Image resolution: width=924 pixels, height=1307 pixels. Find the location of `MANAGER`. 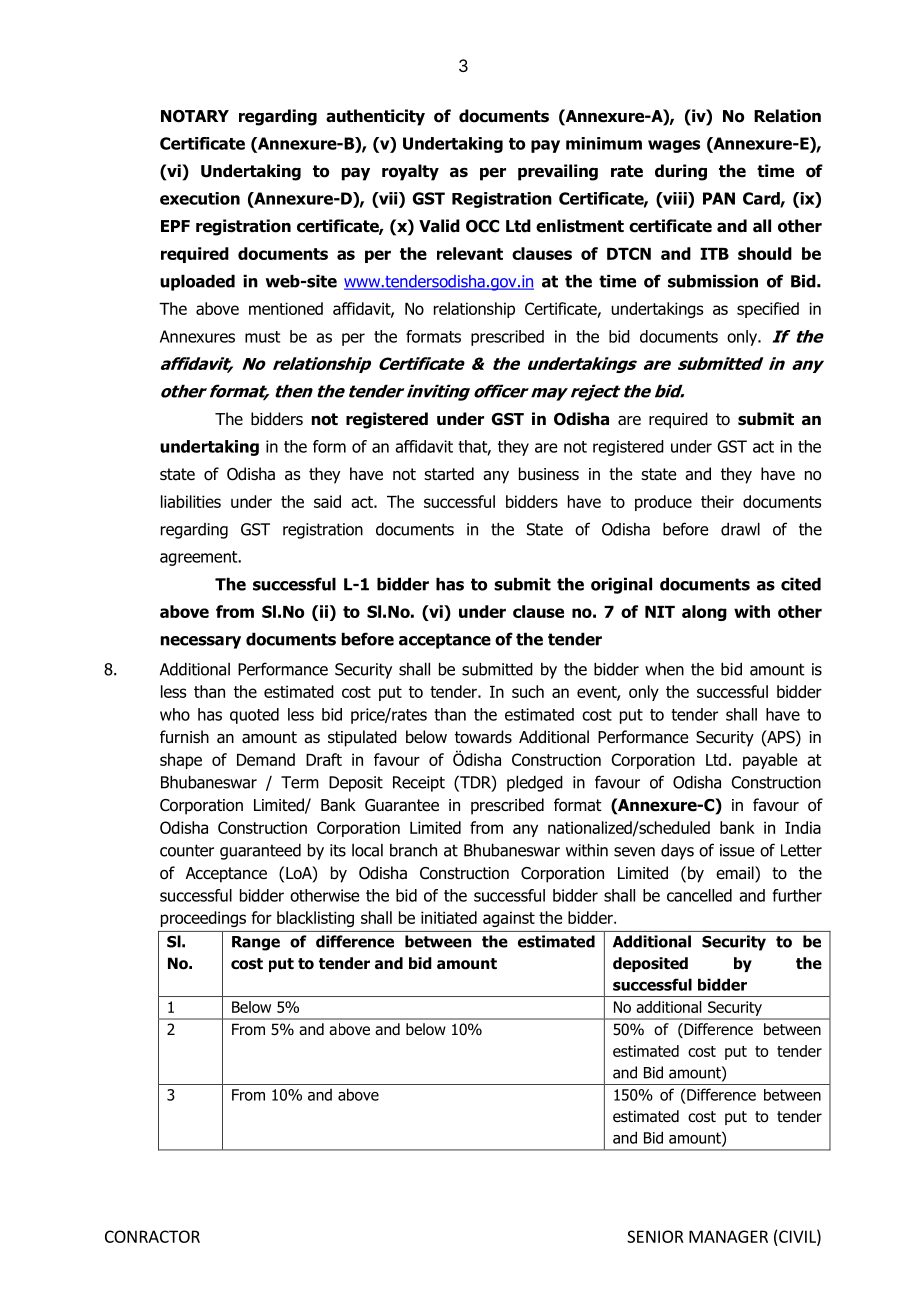

MANAGER is located at coordinates (728, 1236).
